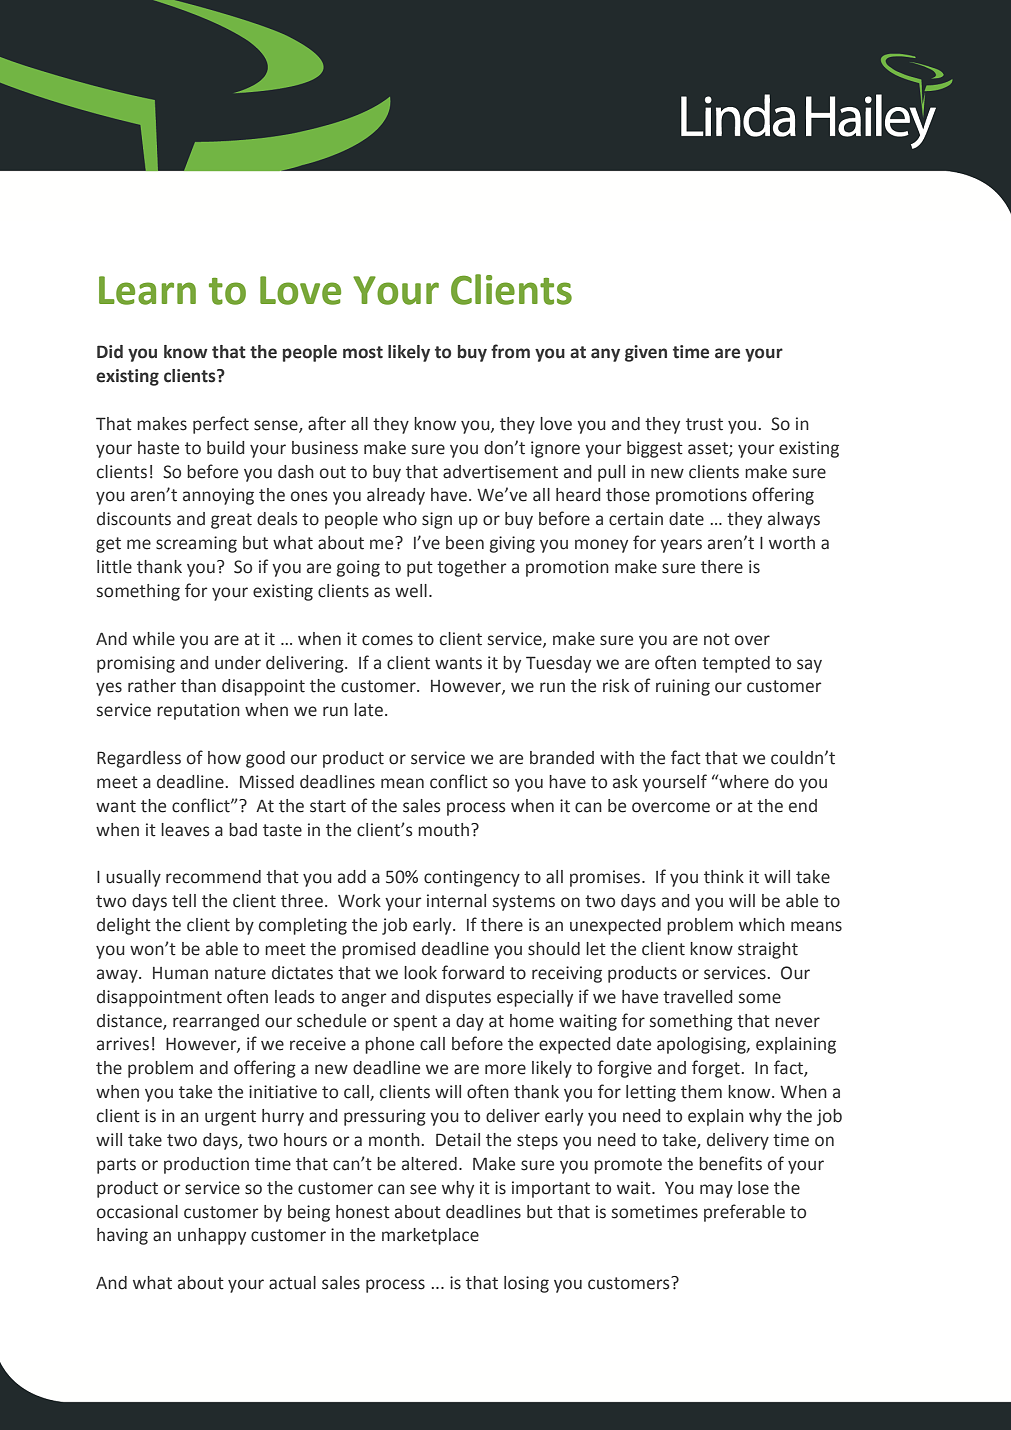 This screenshot has width=1011, height=1430. What do you see at coordinates (147, 290) in the screenshot?
I see `Learn` at bounding box center [147, 290].
